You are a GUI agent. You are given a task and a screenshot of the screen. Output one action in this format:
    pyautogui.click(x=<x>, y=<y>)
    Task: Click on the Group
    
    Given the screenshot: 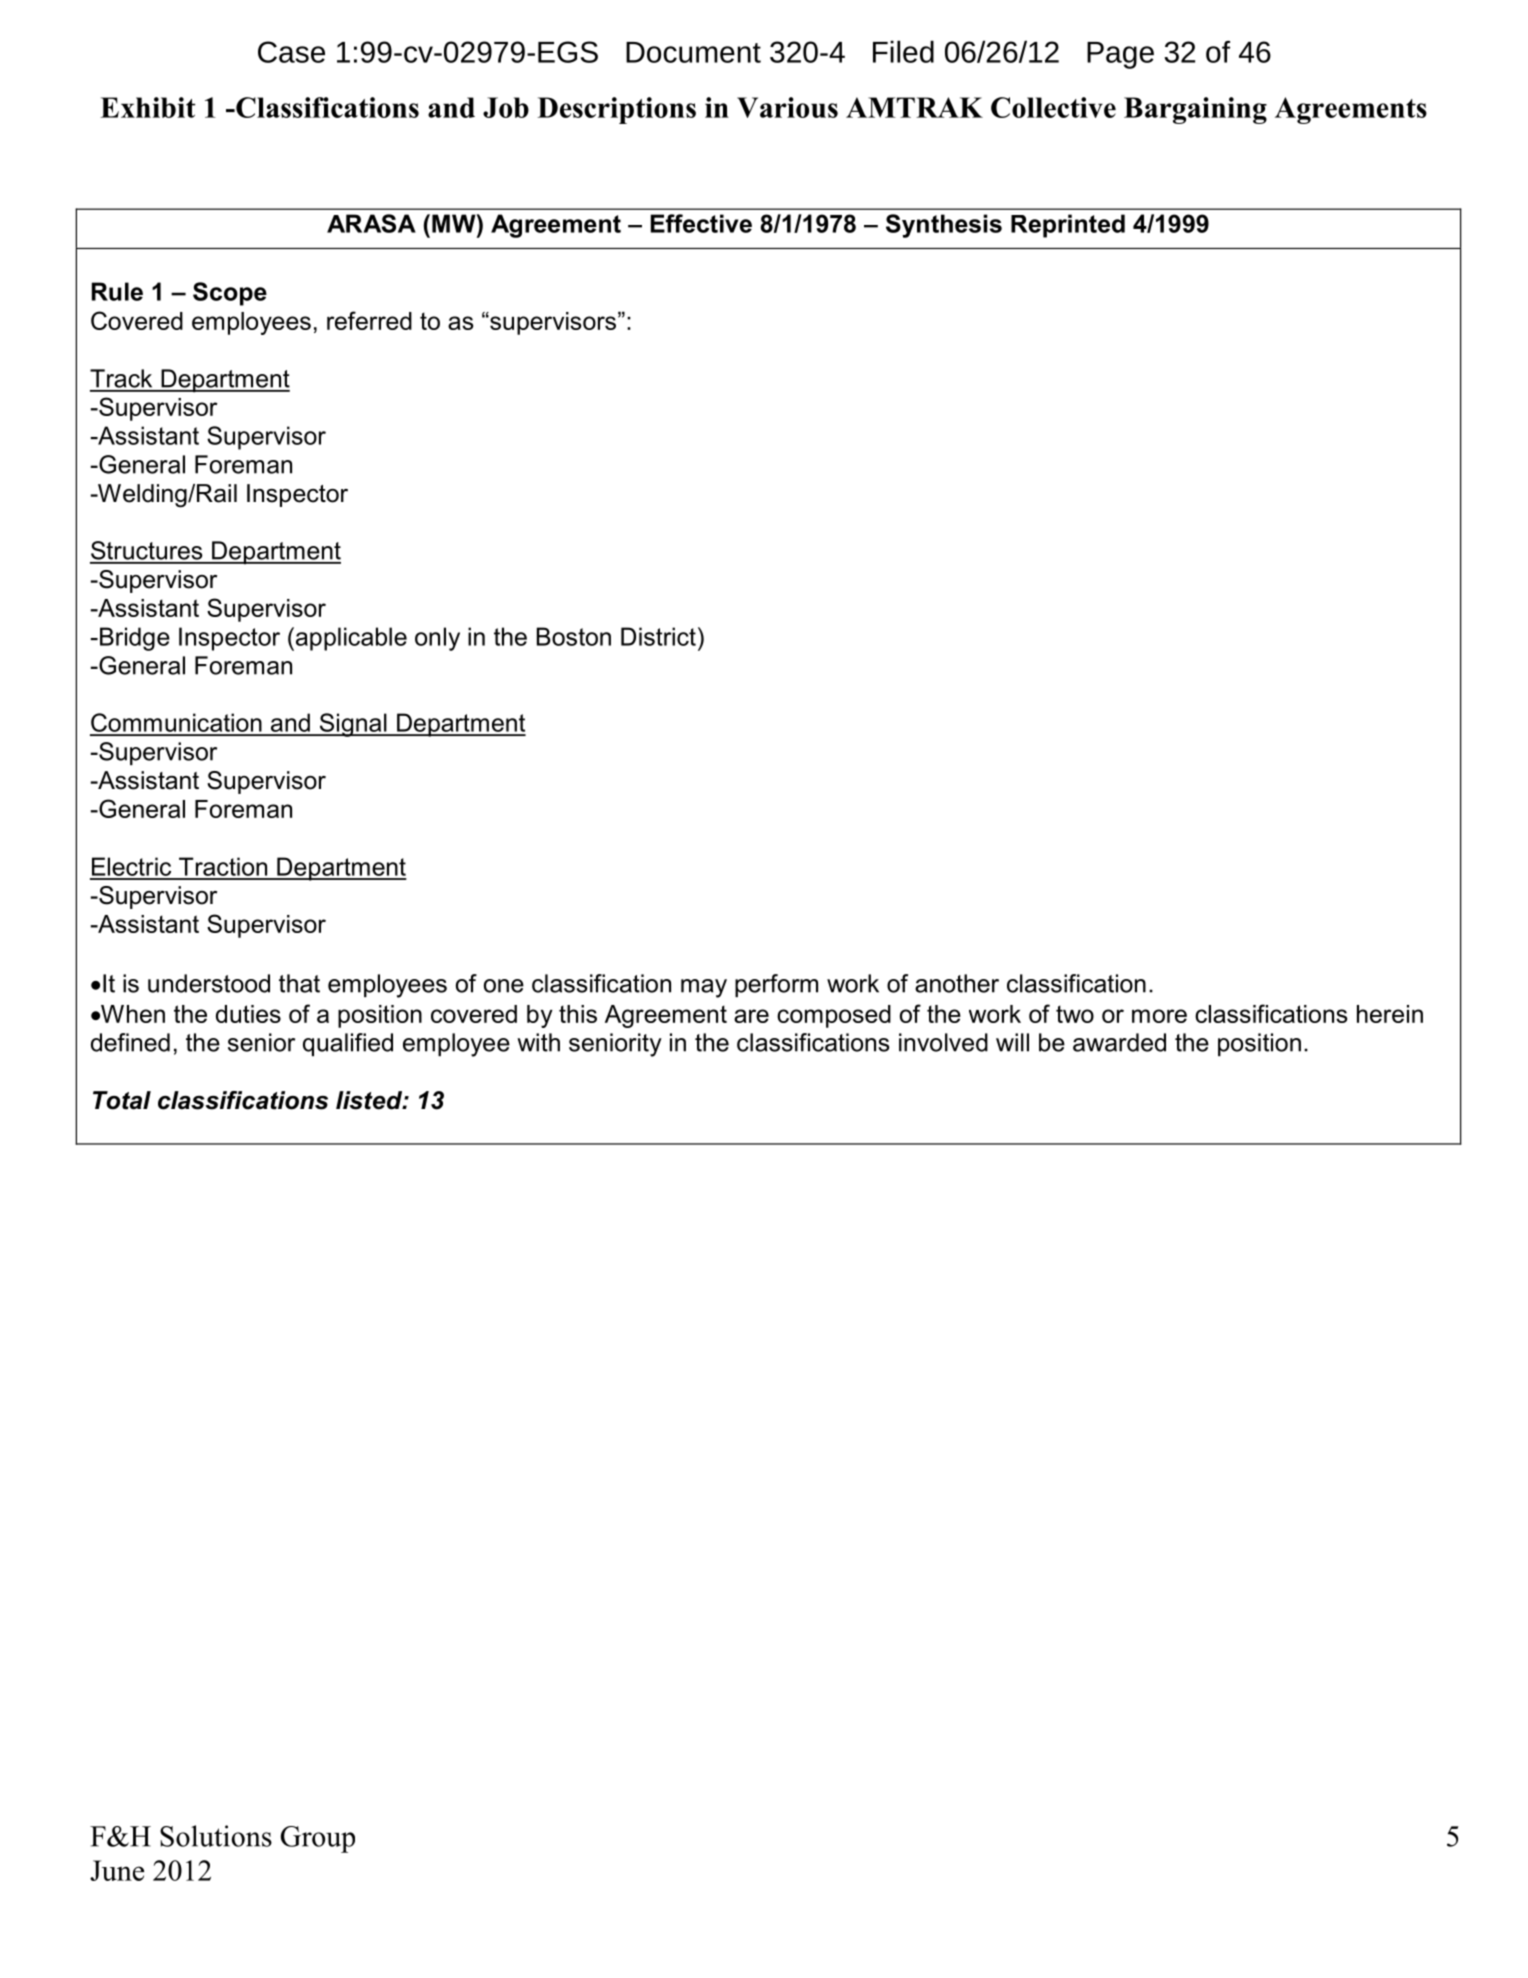 What is the action you would take?
    pyautogui.click(x=318, y=1839)
